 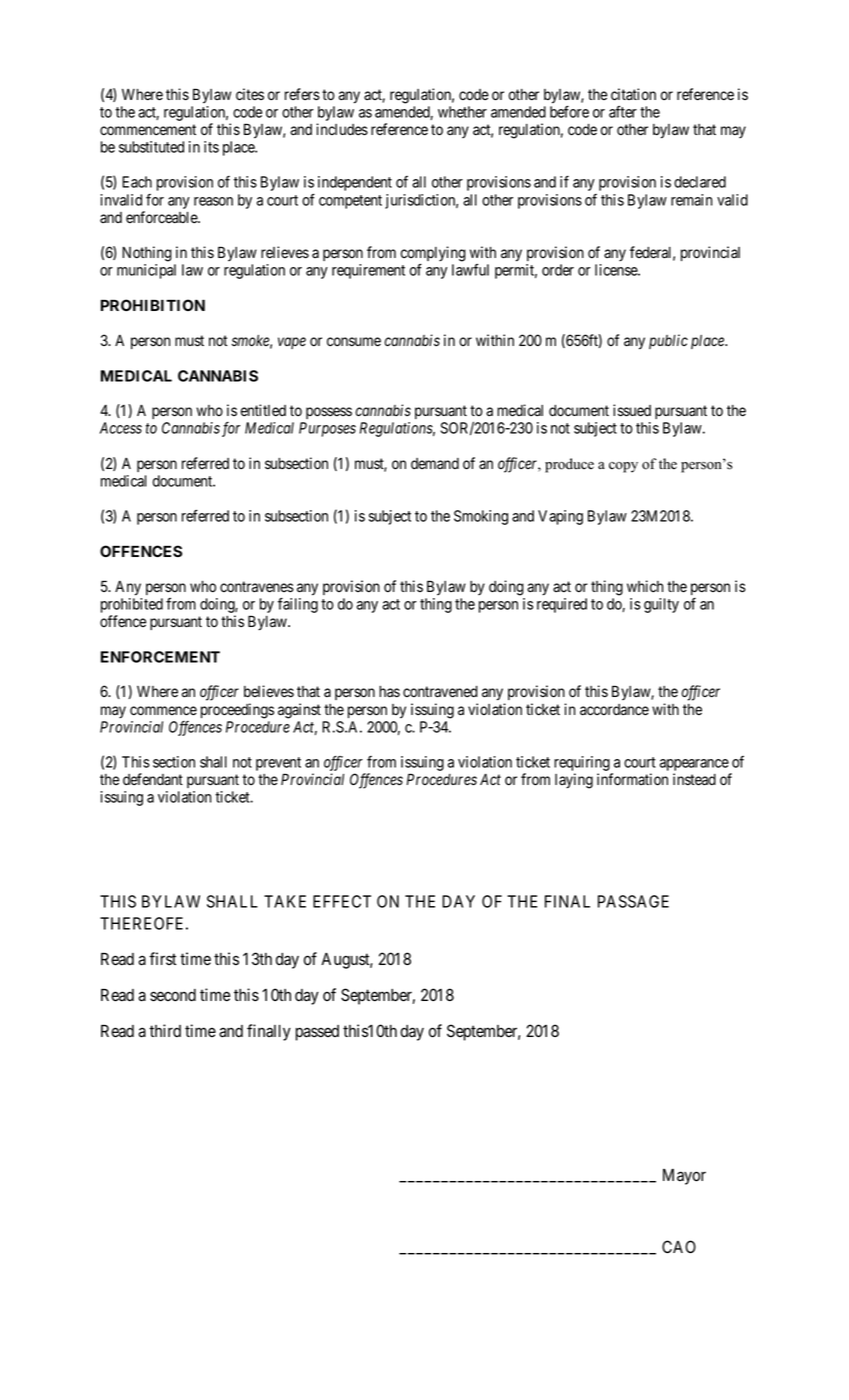 I want to click on copy, so click(x=623, y=467).
